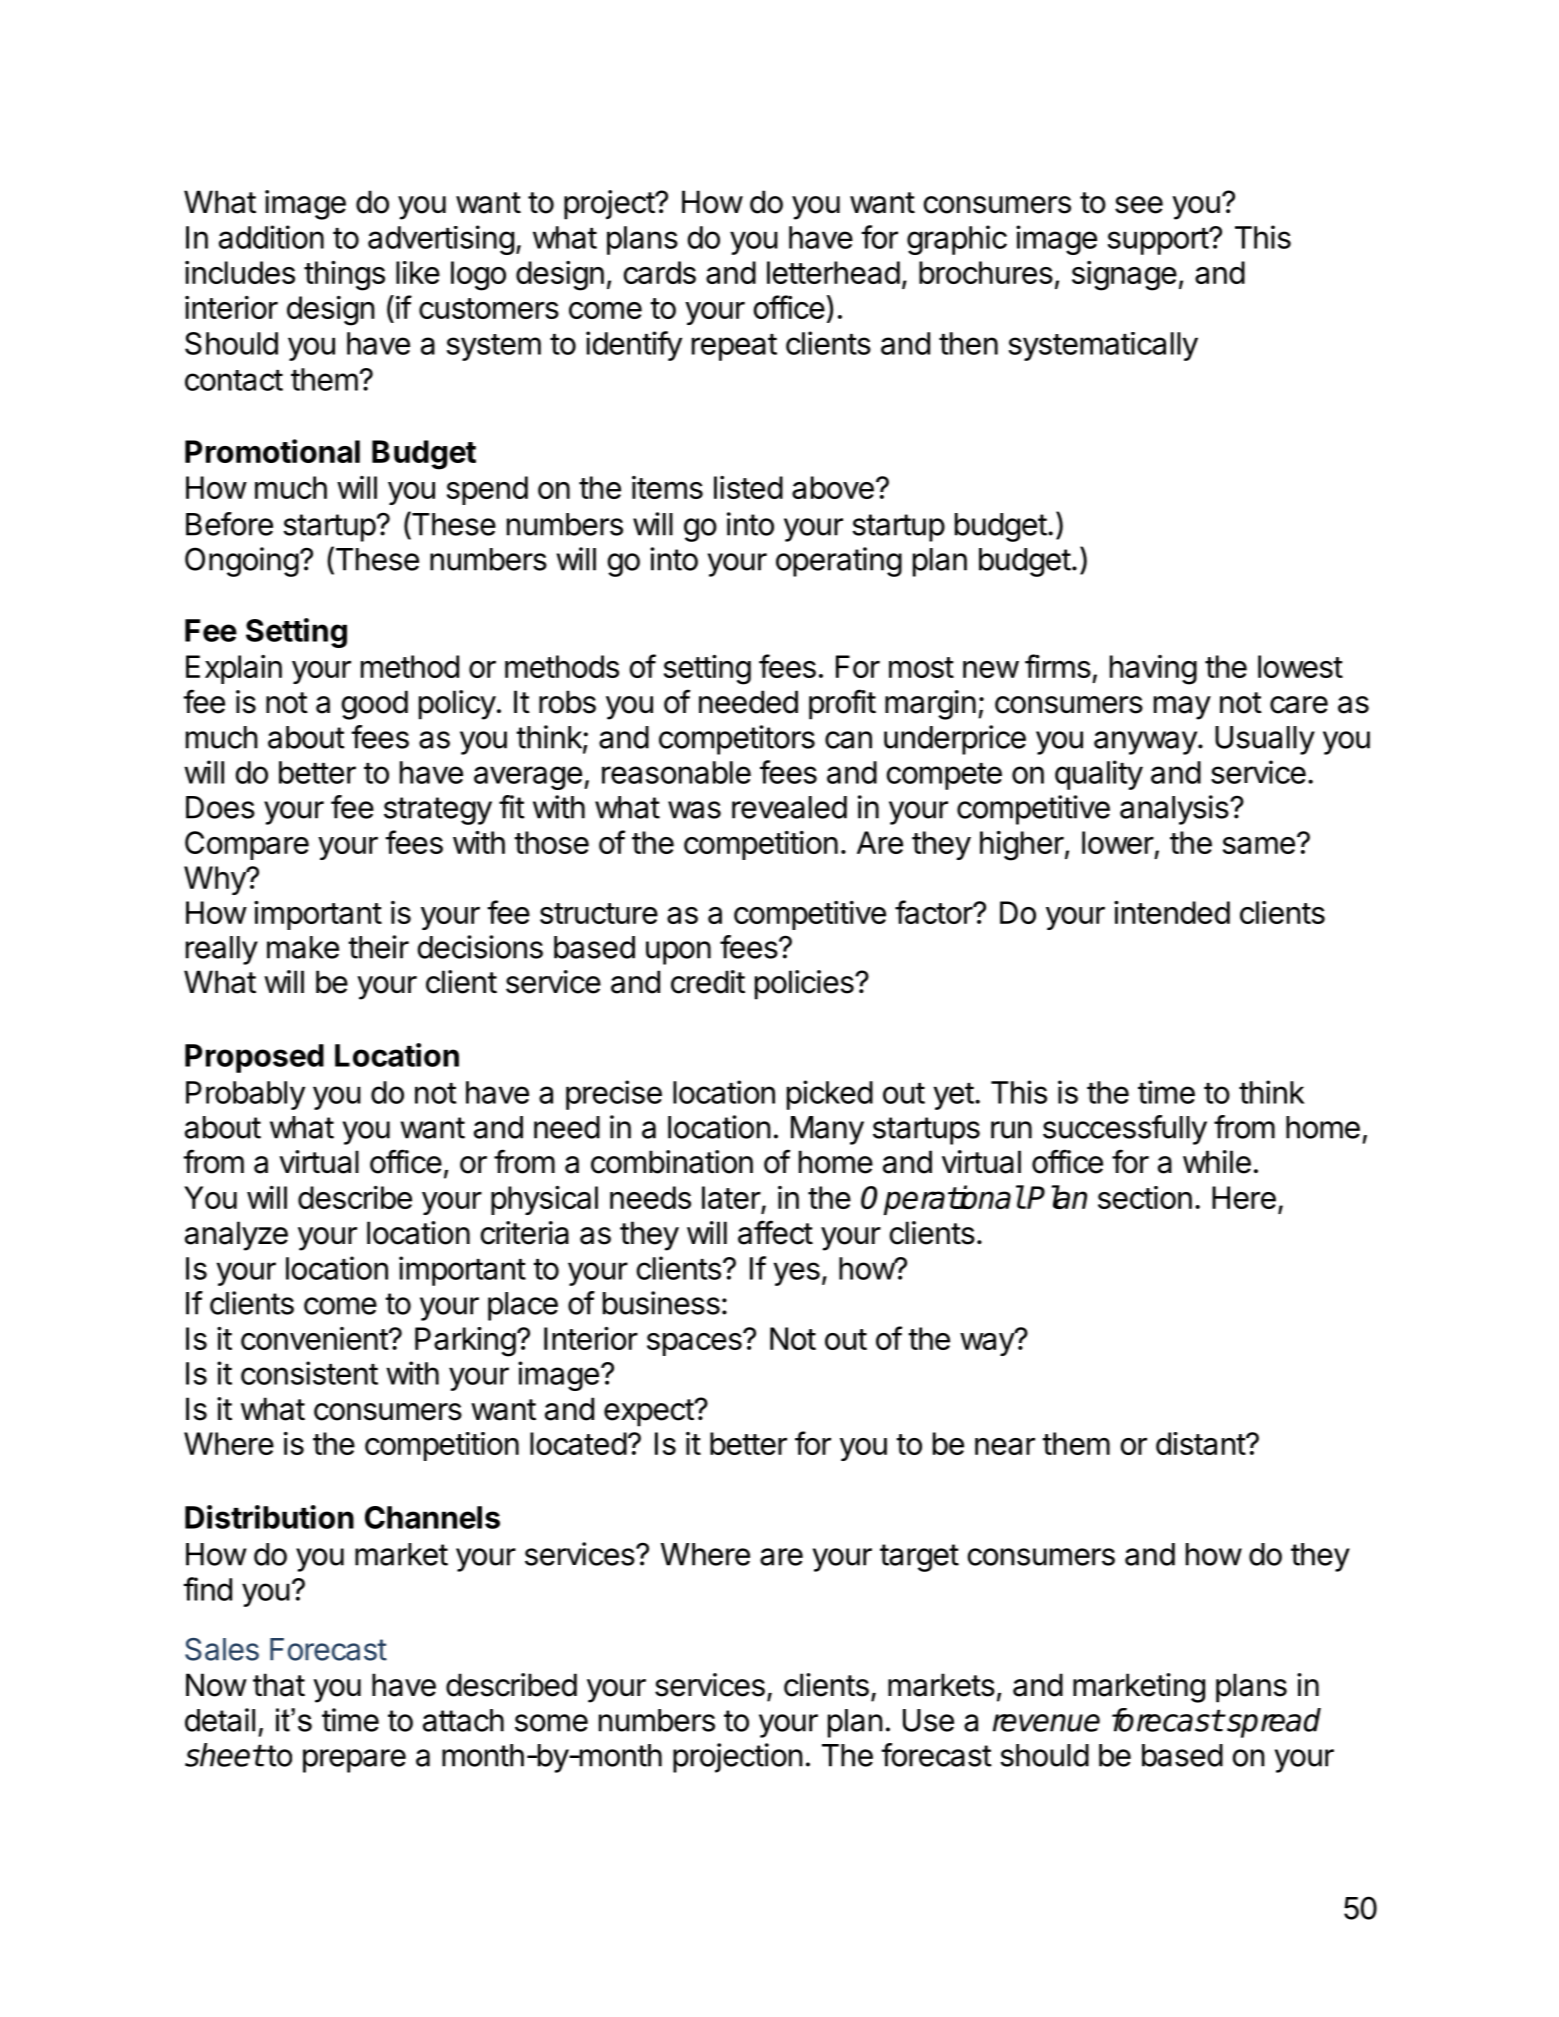 This image has height=2017, width=1559. I want to click on prepare, so click(354, 1761).
